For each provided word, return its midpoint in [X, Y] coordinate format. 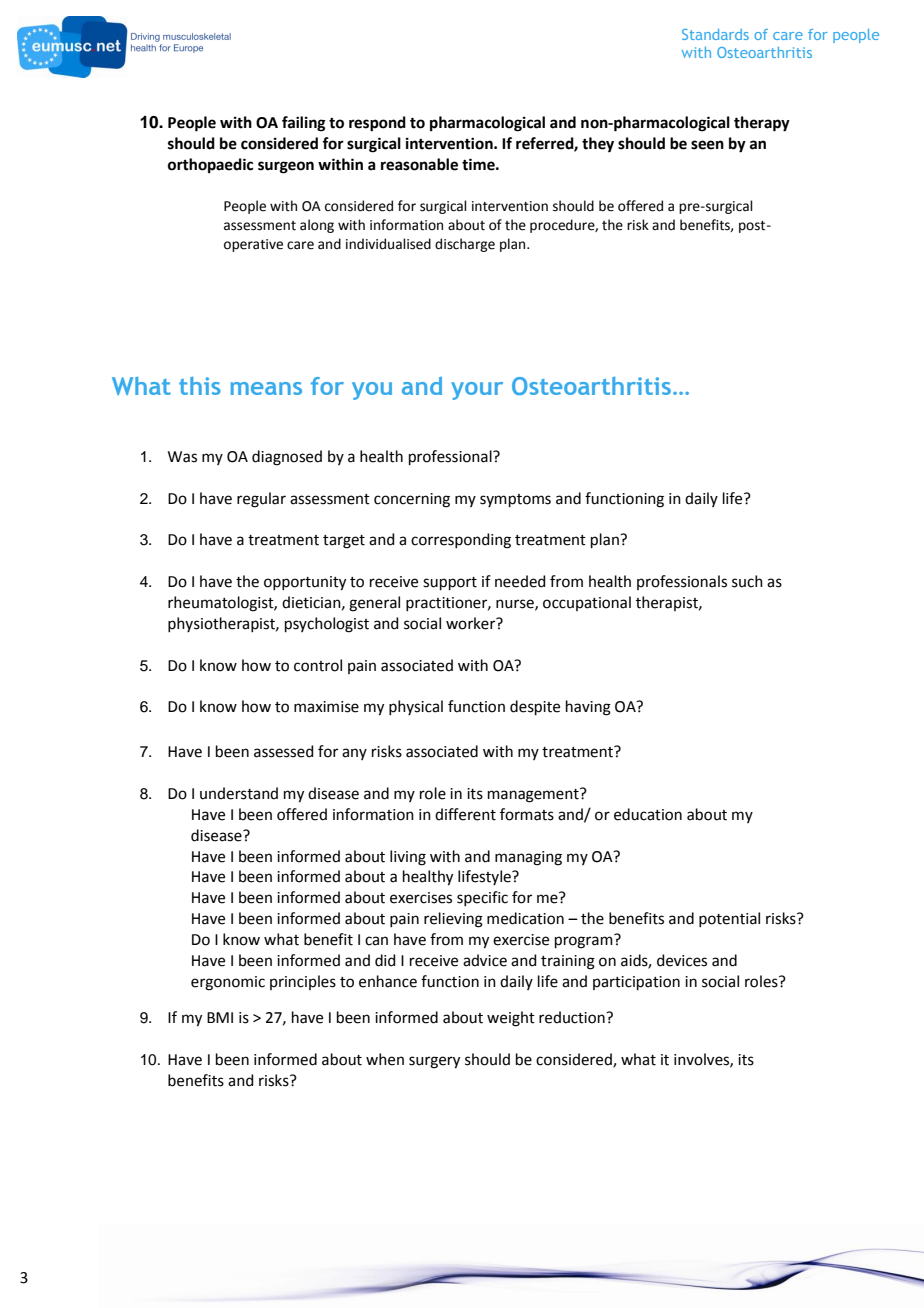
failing [304, 124]
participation [636, 983]
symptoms [515, 500]
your [477, 391]
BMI [220, 1017]
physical [416, 707]
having [588, 708]
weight [511, 1019]
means [266, 388]
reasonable [419, 164]
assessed [284, 751]
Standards [715, 34]
